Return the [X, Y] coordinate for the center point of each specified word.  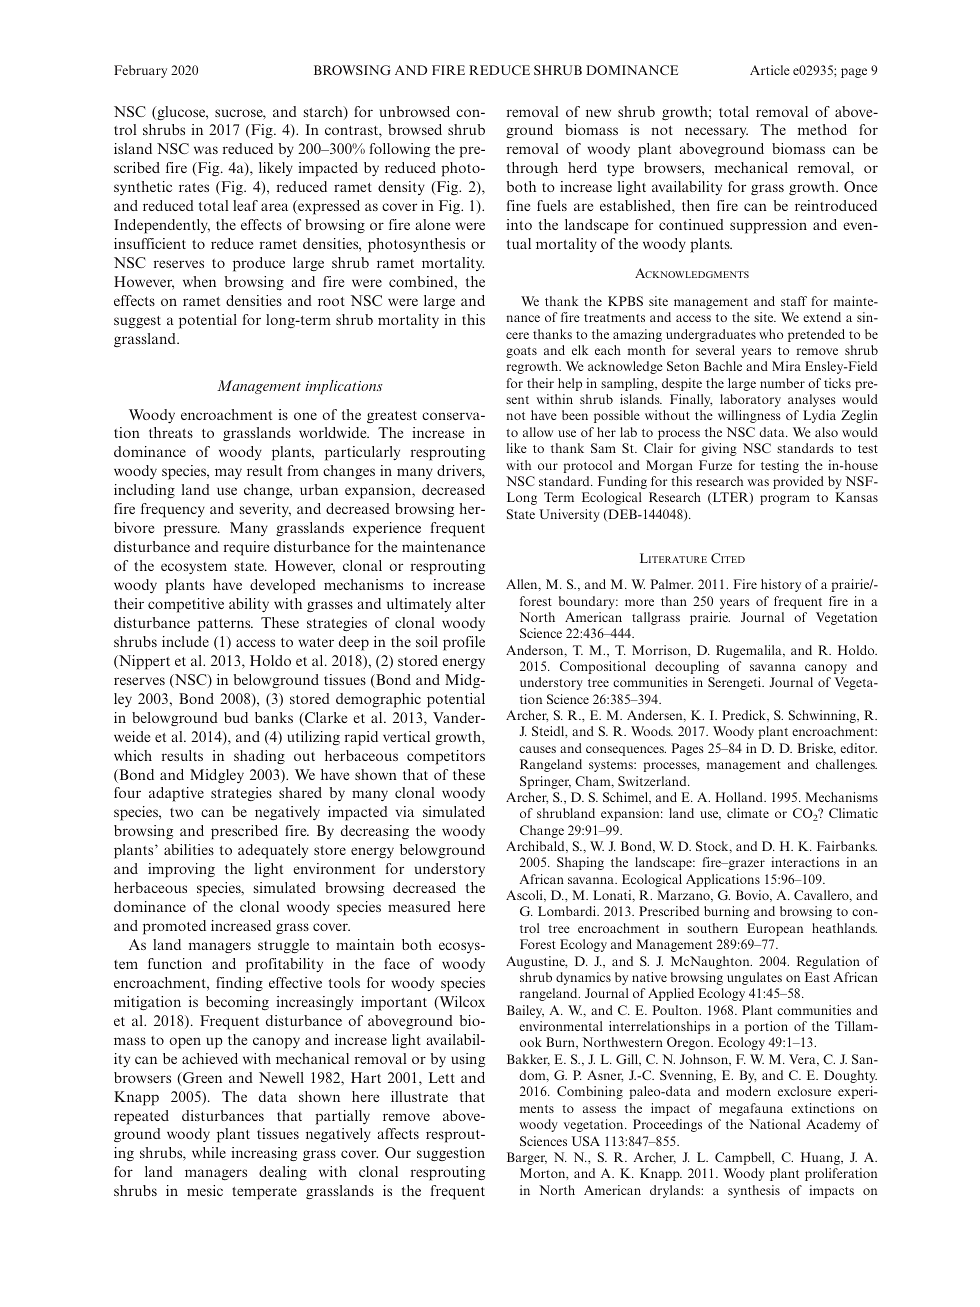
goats [521, 352]
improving [181, 870]
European [775, 929]
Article [770, 70]
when [199, 281]
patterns [225, 625]
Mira [786, 366]
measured [419, 906]
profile [464, 643]
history [781, 585]
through [532, 169]
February [140, 71]
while [209, 1152]
